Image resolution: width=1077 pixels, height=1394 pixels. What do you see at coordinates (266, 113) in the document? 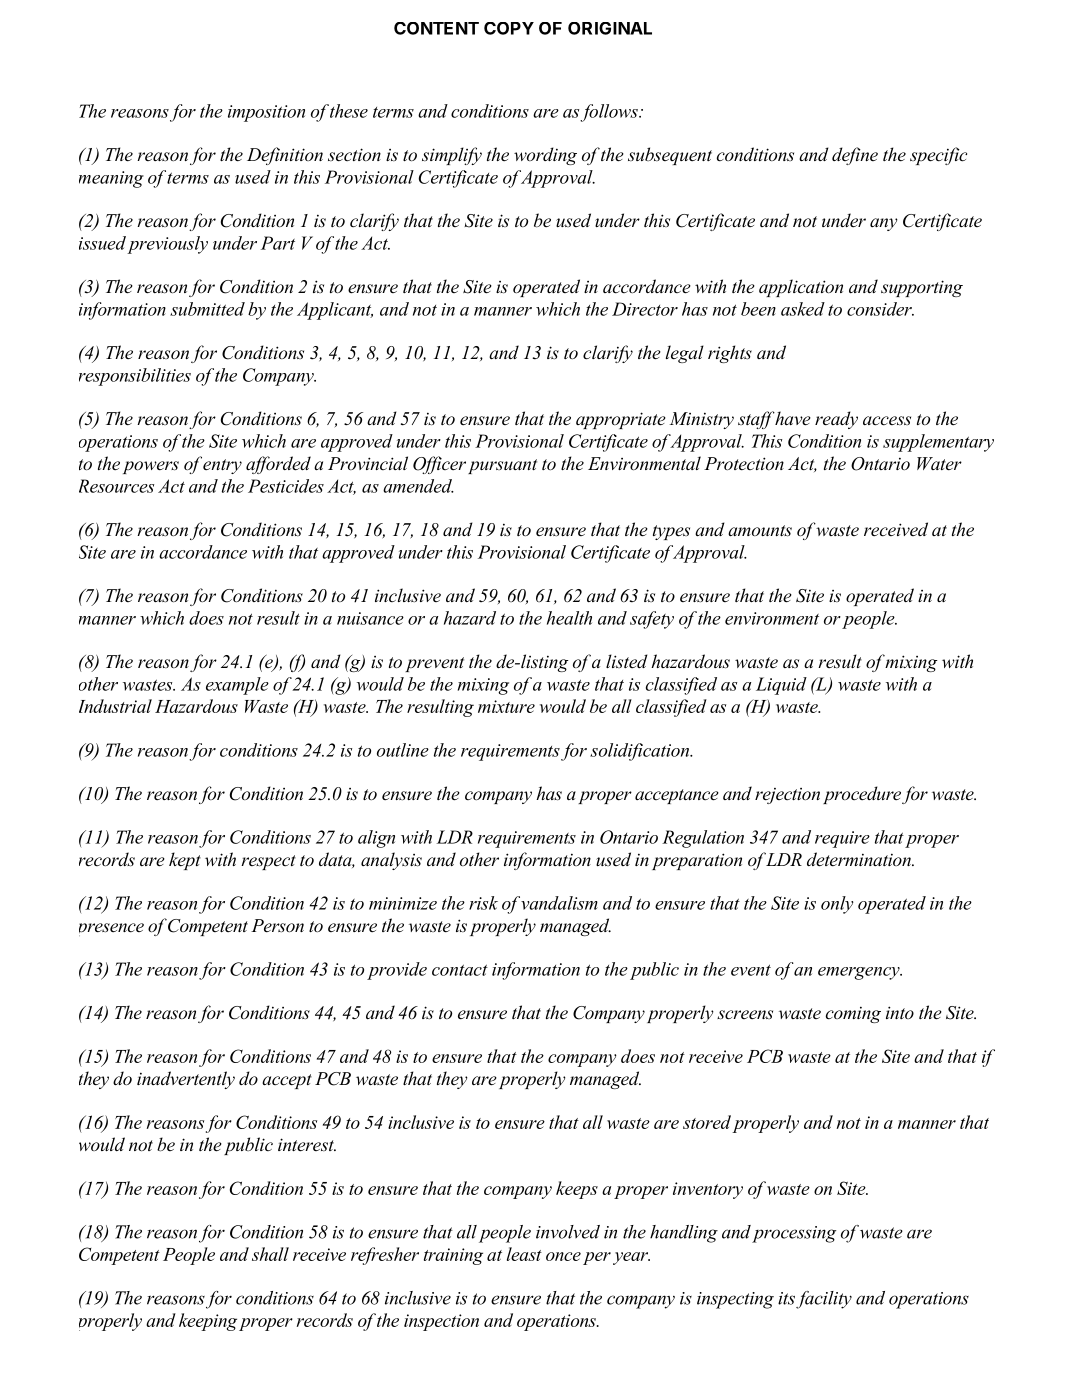
I see `imposition` at bounding box center [266, 113].
